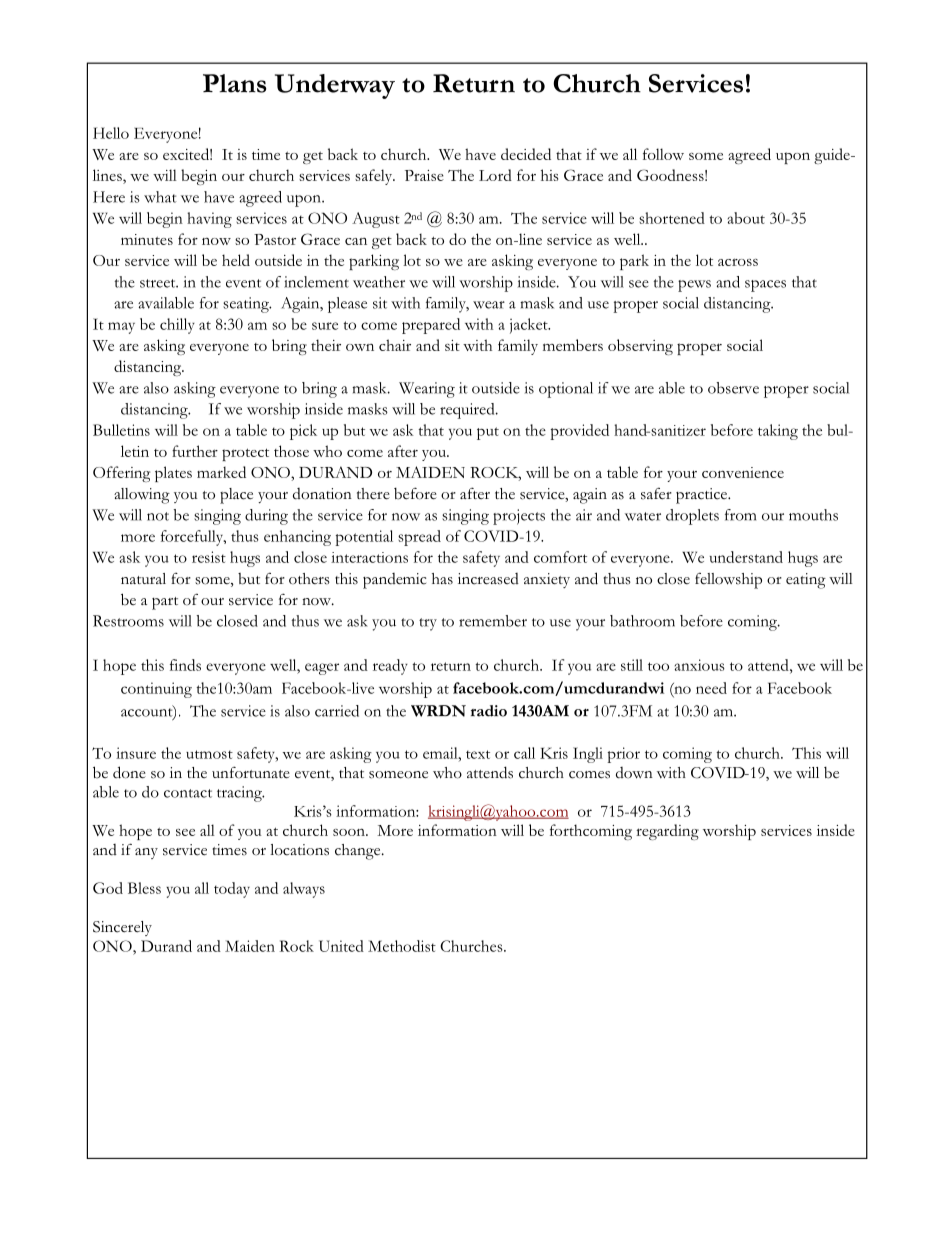 This image has height=1233, width=952. Describe the element at coordinates (235, 83) in the image. I see `Plans` at that location.
